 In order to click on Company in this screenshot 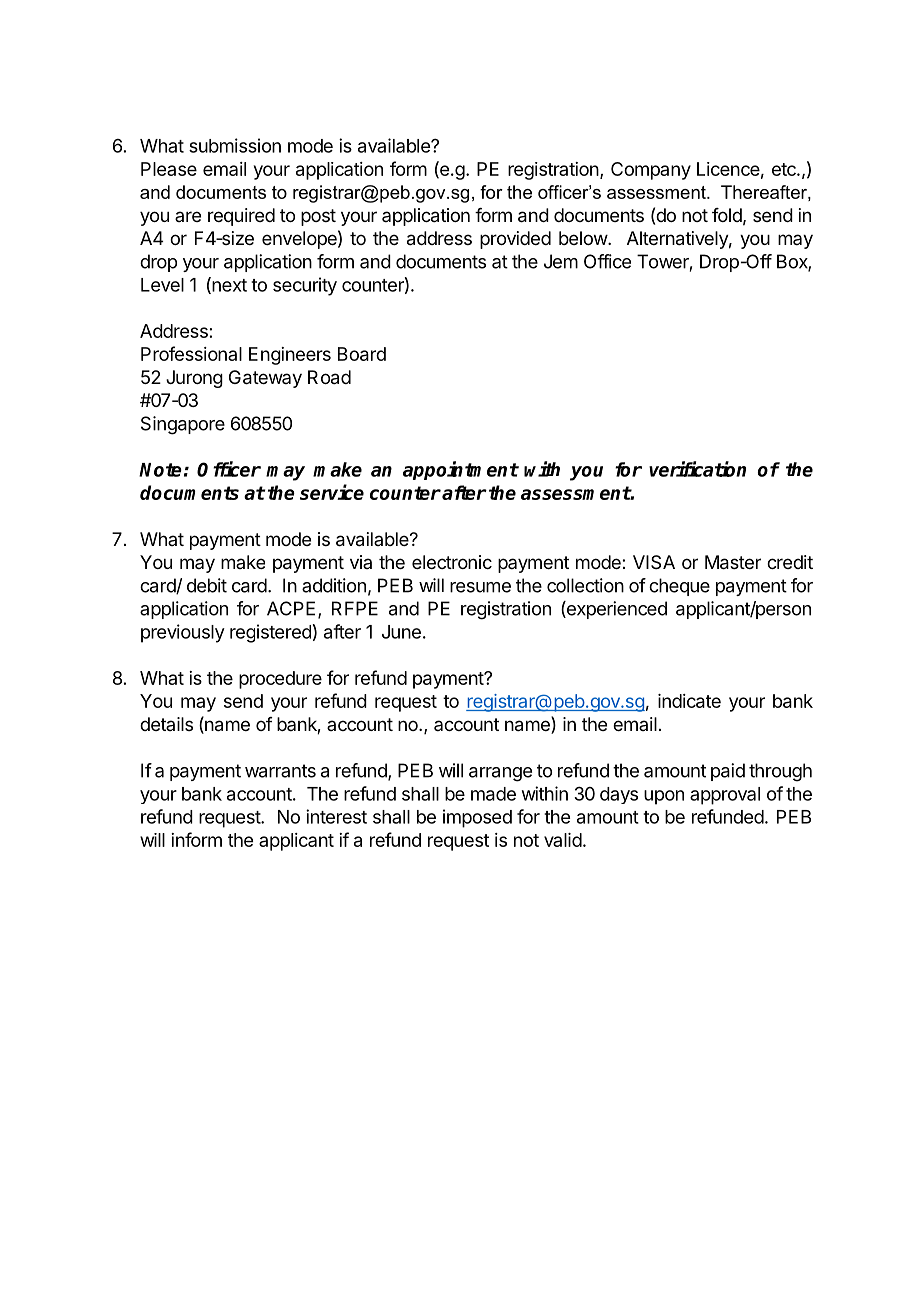, I will do `click(651, 171)`.
